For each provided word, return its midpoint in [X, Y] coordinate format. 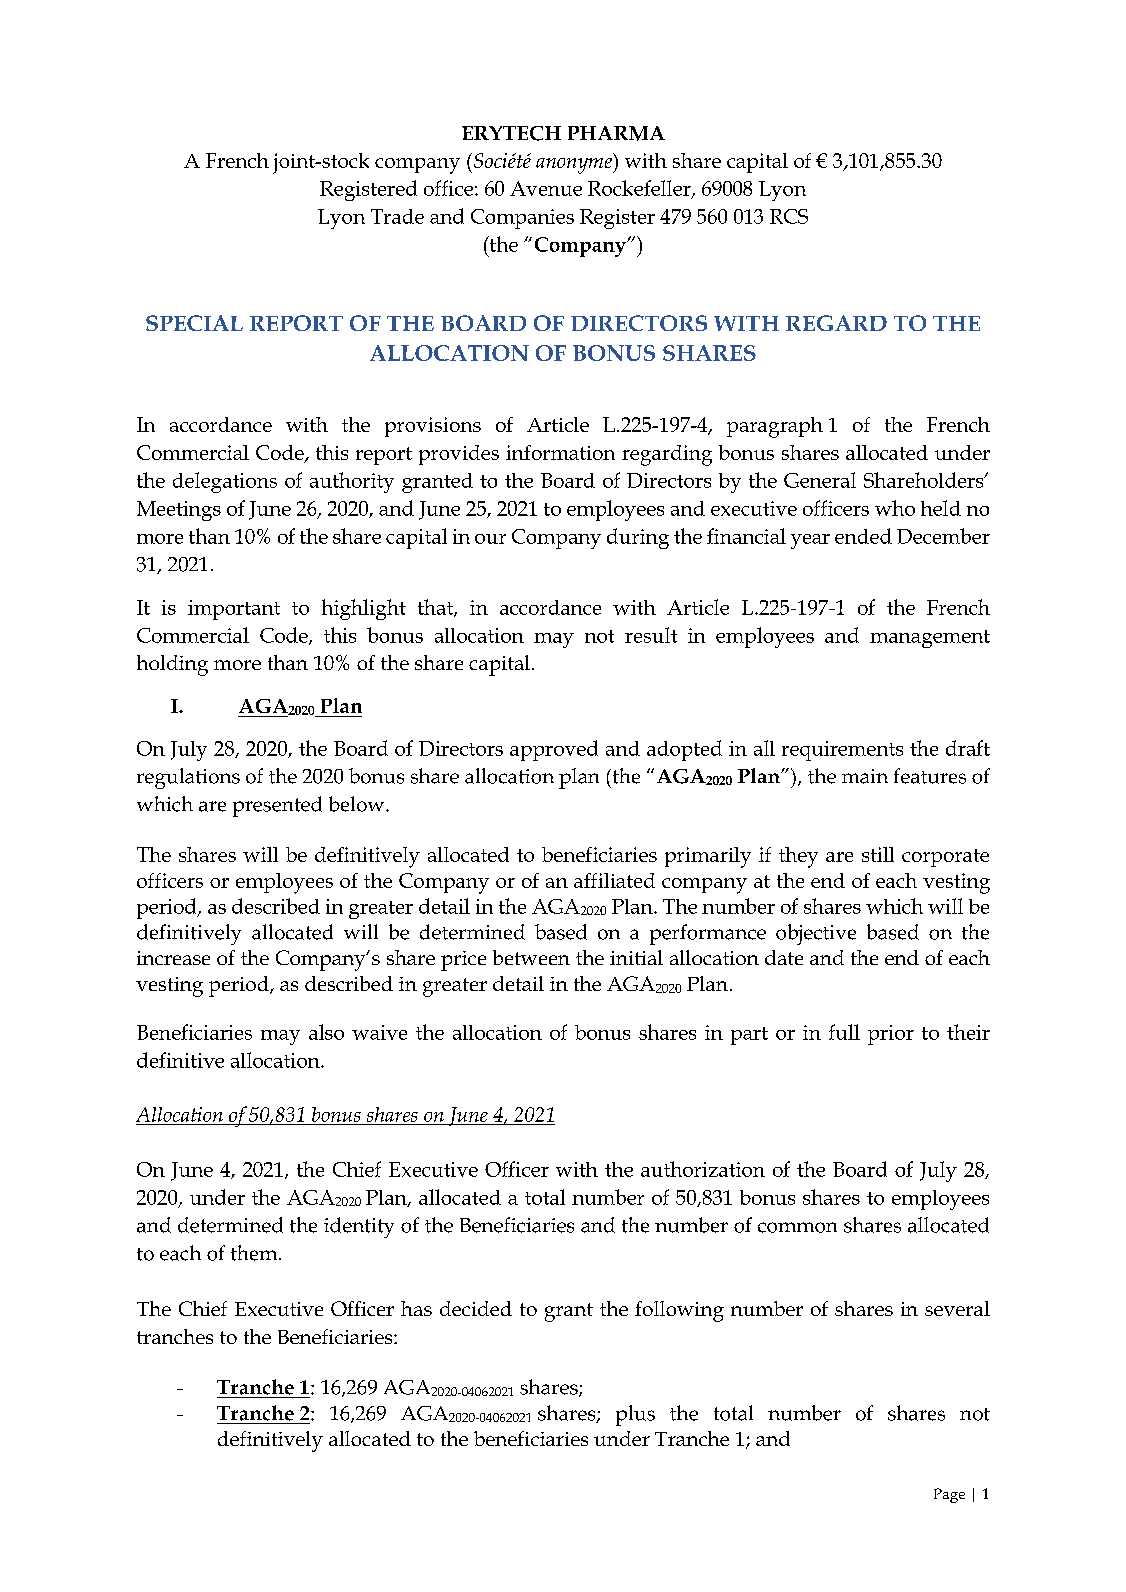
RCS [789, 216]
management [930, 639]
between [531, 957]
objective [816, 934]
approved [554, 750]
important [234, 610]
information [560, 452]
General [820, 480]
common [797, 1227]
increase [173, 958]
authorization [703, 1169]
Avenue [546, 188]
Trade [397, 216]
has [416, 1308]
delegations [225, 482]
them [255, 1253]
